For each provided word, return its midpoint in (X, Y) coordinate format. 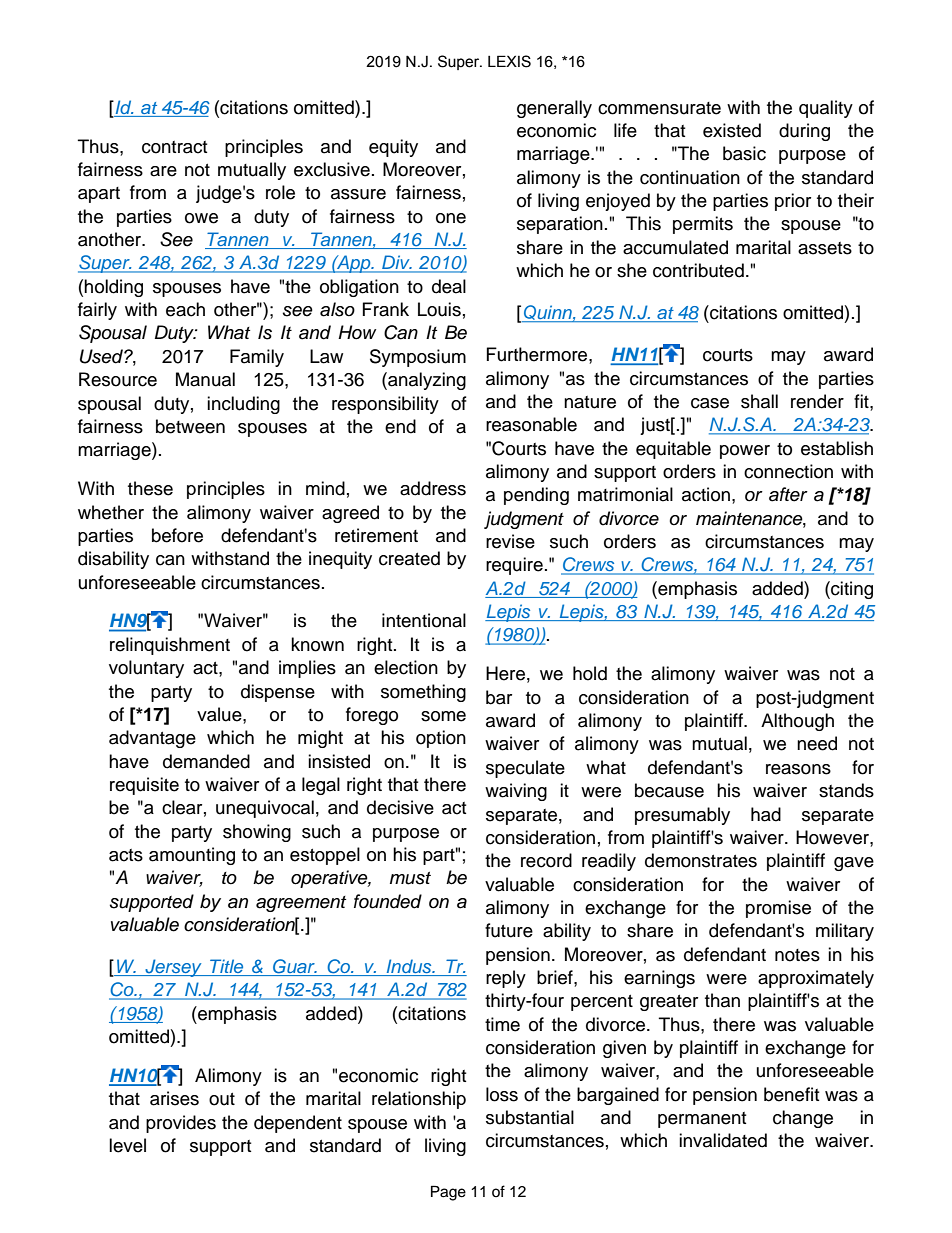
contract (174, 147)
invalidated (723, 1140)
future (509, 930)
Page (448, 1193)
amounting (192, 856)
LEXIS (509, 61)
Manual (205, 379)
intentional (424, 620)
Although (797, 722)
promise (778, 909)
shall (759, 401)
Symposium (418, 358)
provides (181, 1124)
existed (732, 130)
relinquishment (170, 646)
